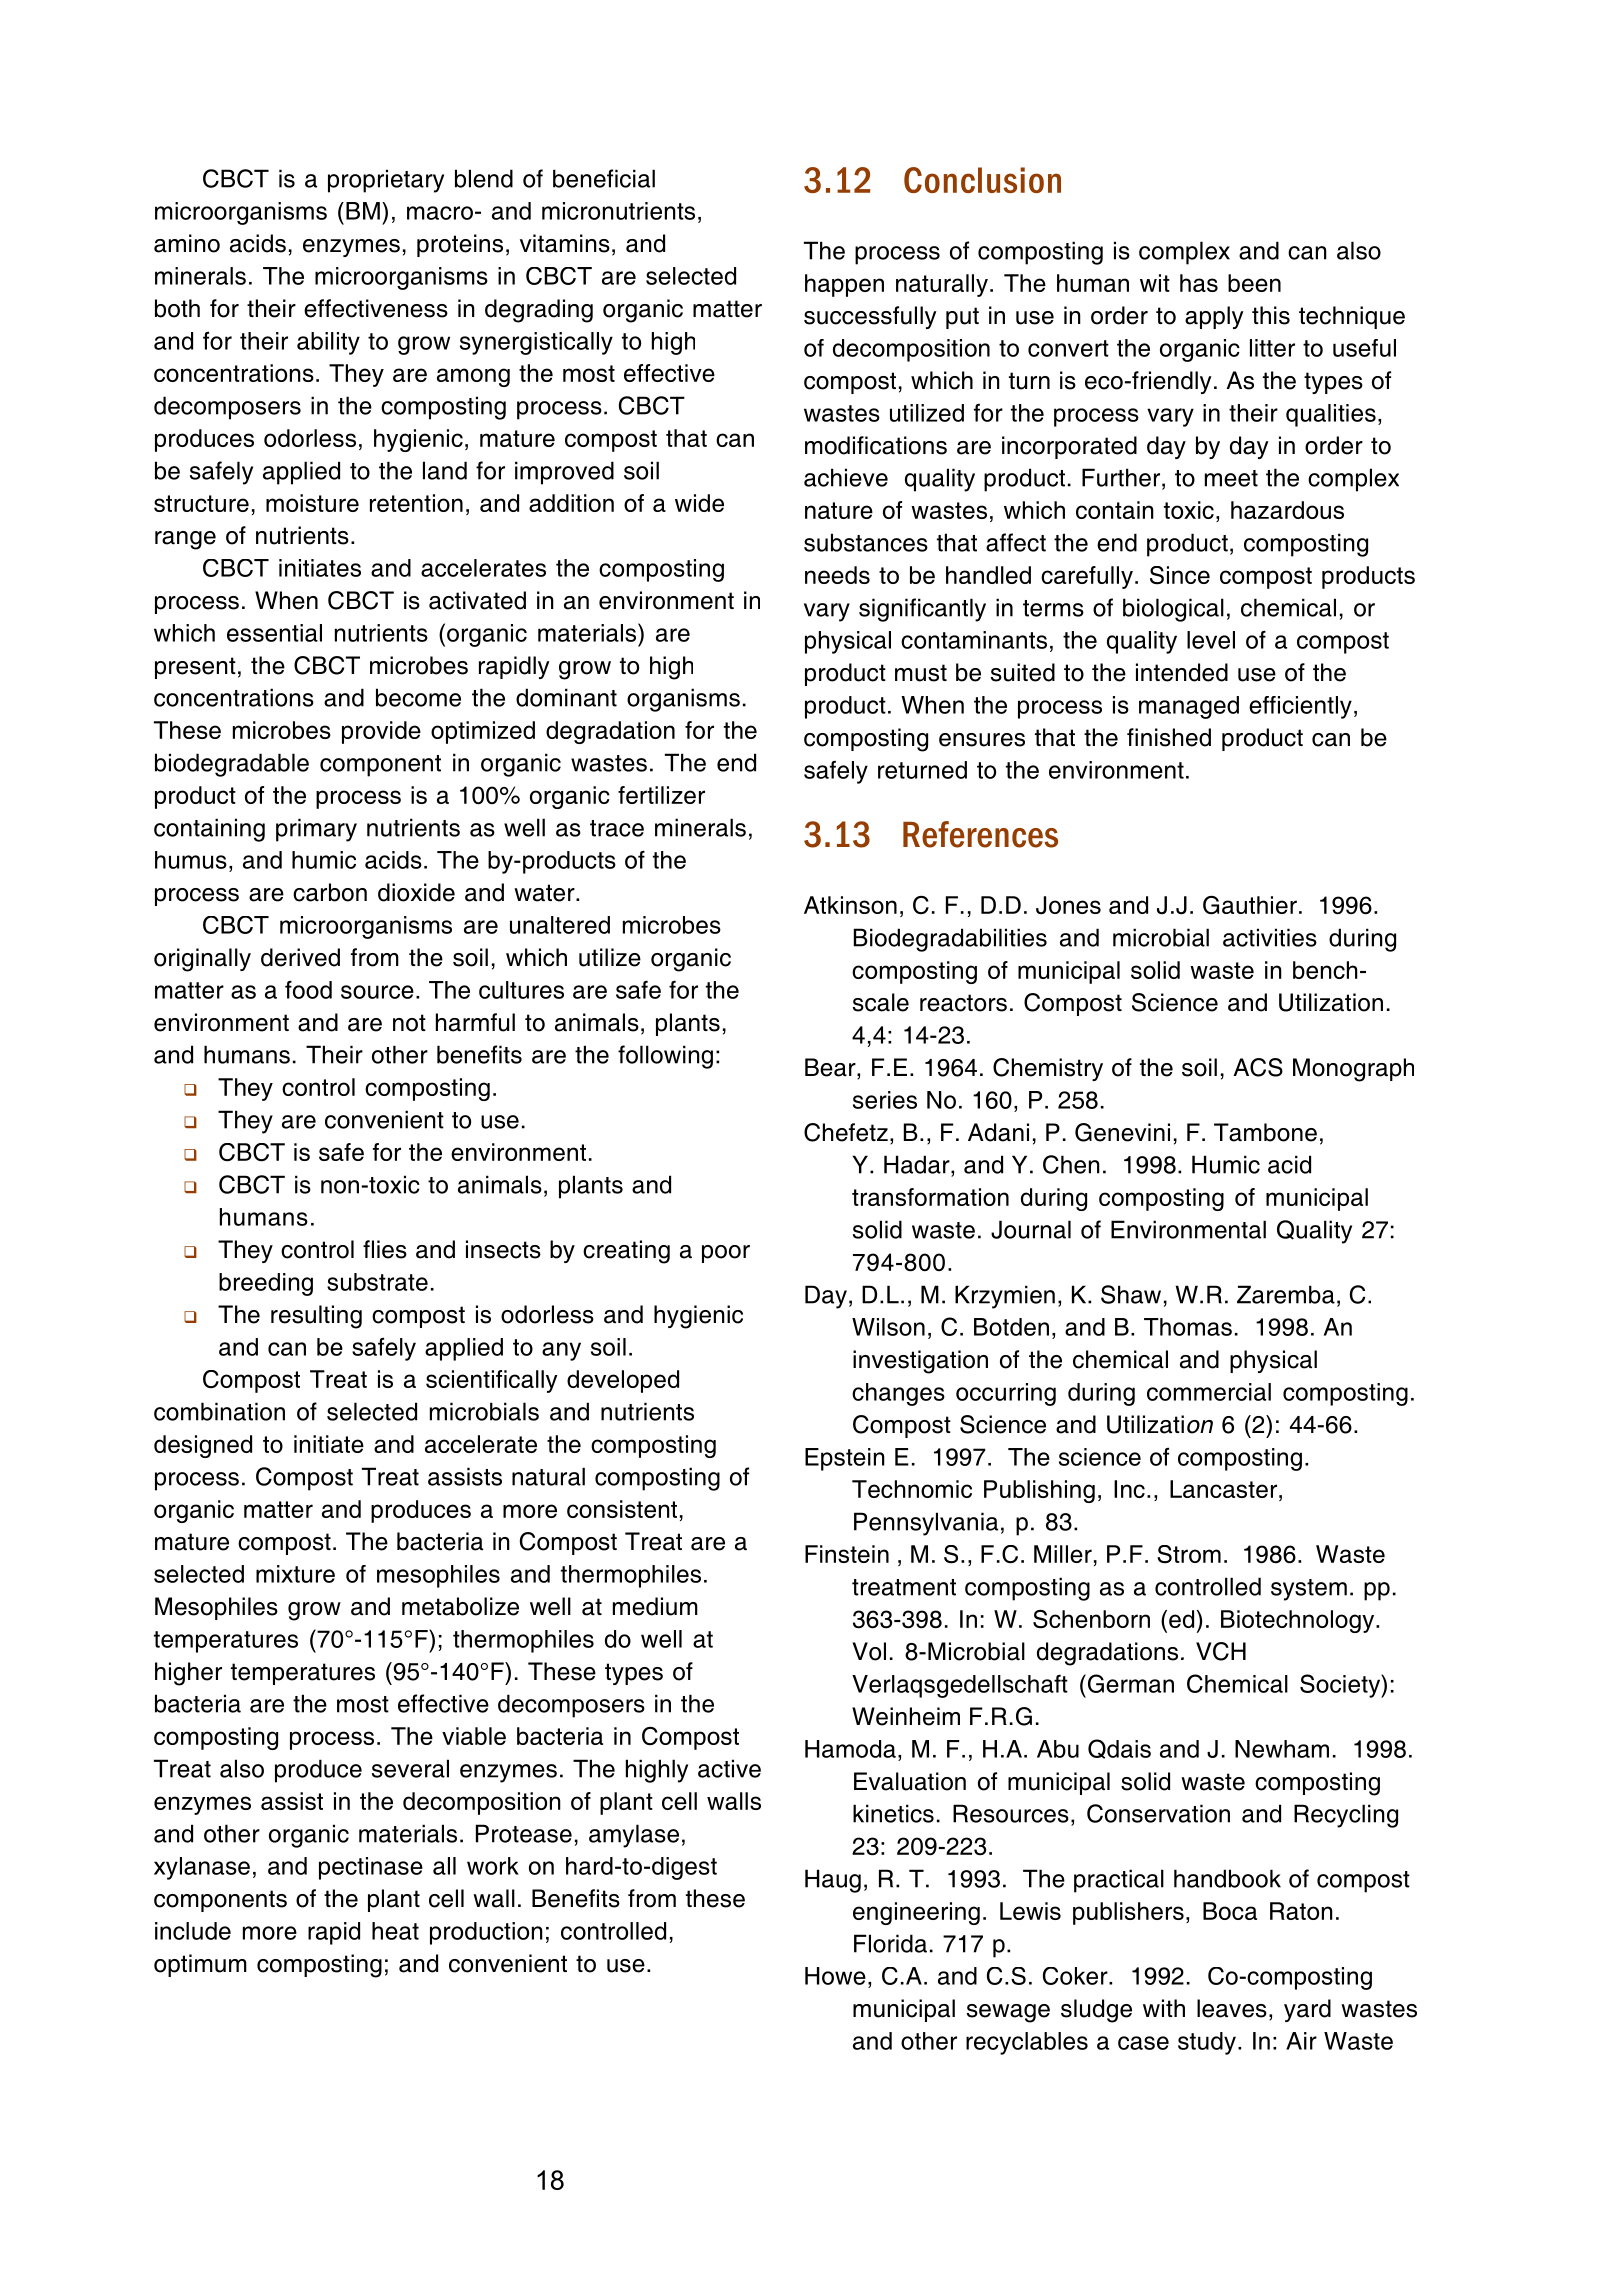  What do you see at coordinates (1199, 283) in the screenshot?
I see `has` at bounding box center [1199, 283].
